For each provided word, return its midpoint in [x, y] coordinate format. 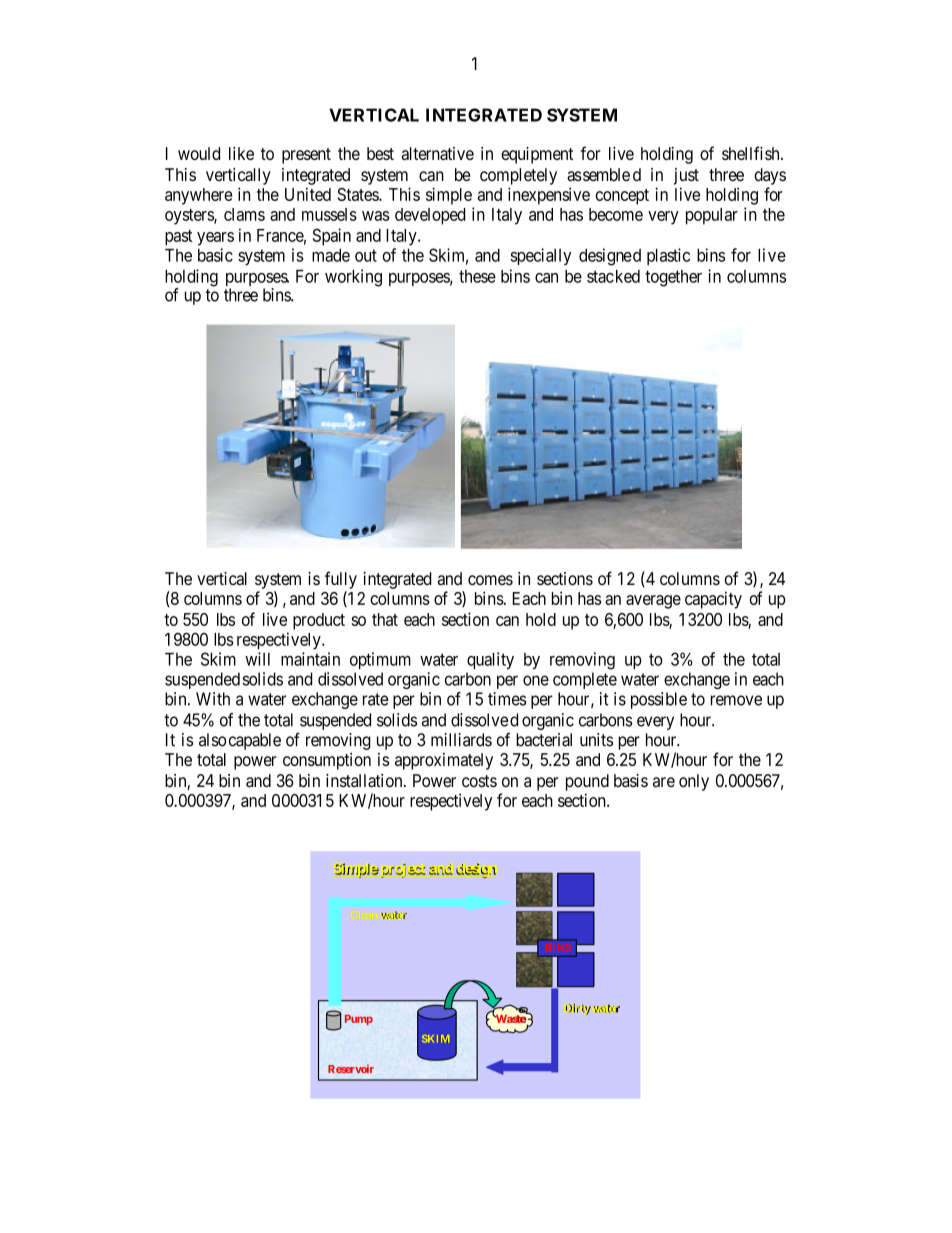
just [686, 176]
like [241, 153]
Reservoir [351, 1069]
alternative [437, 153]
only [694, 782]
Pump [359, 1020]
